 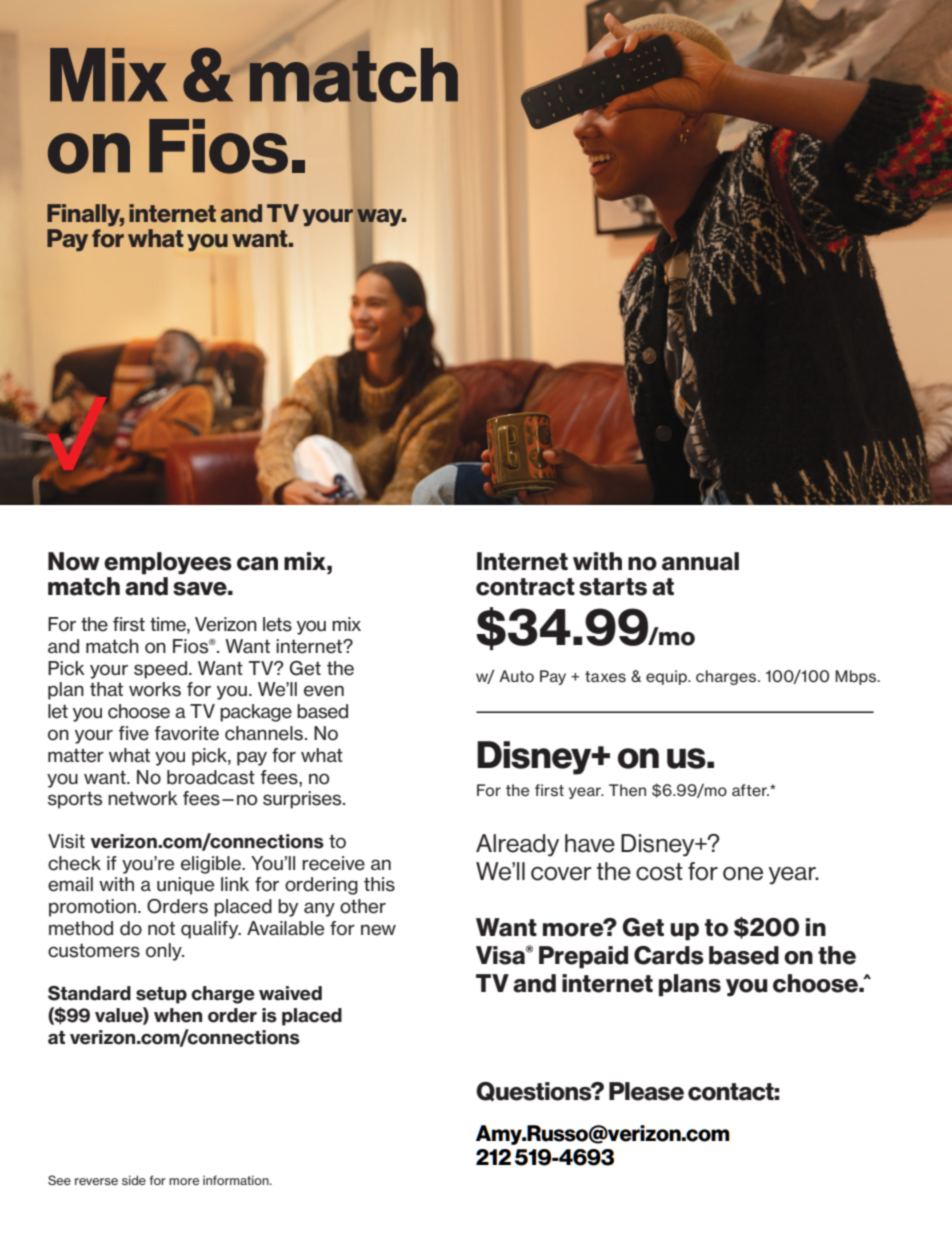 What do you see at coordinates (290, 993) in the page?
I see `waived` at bounding box center [290, 993].
